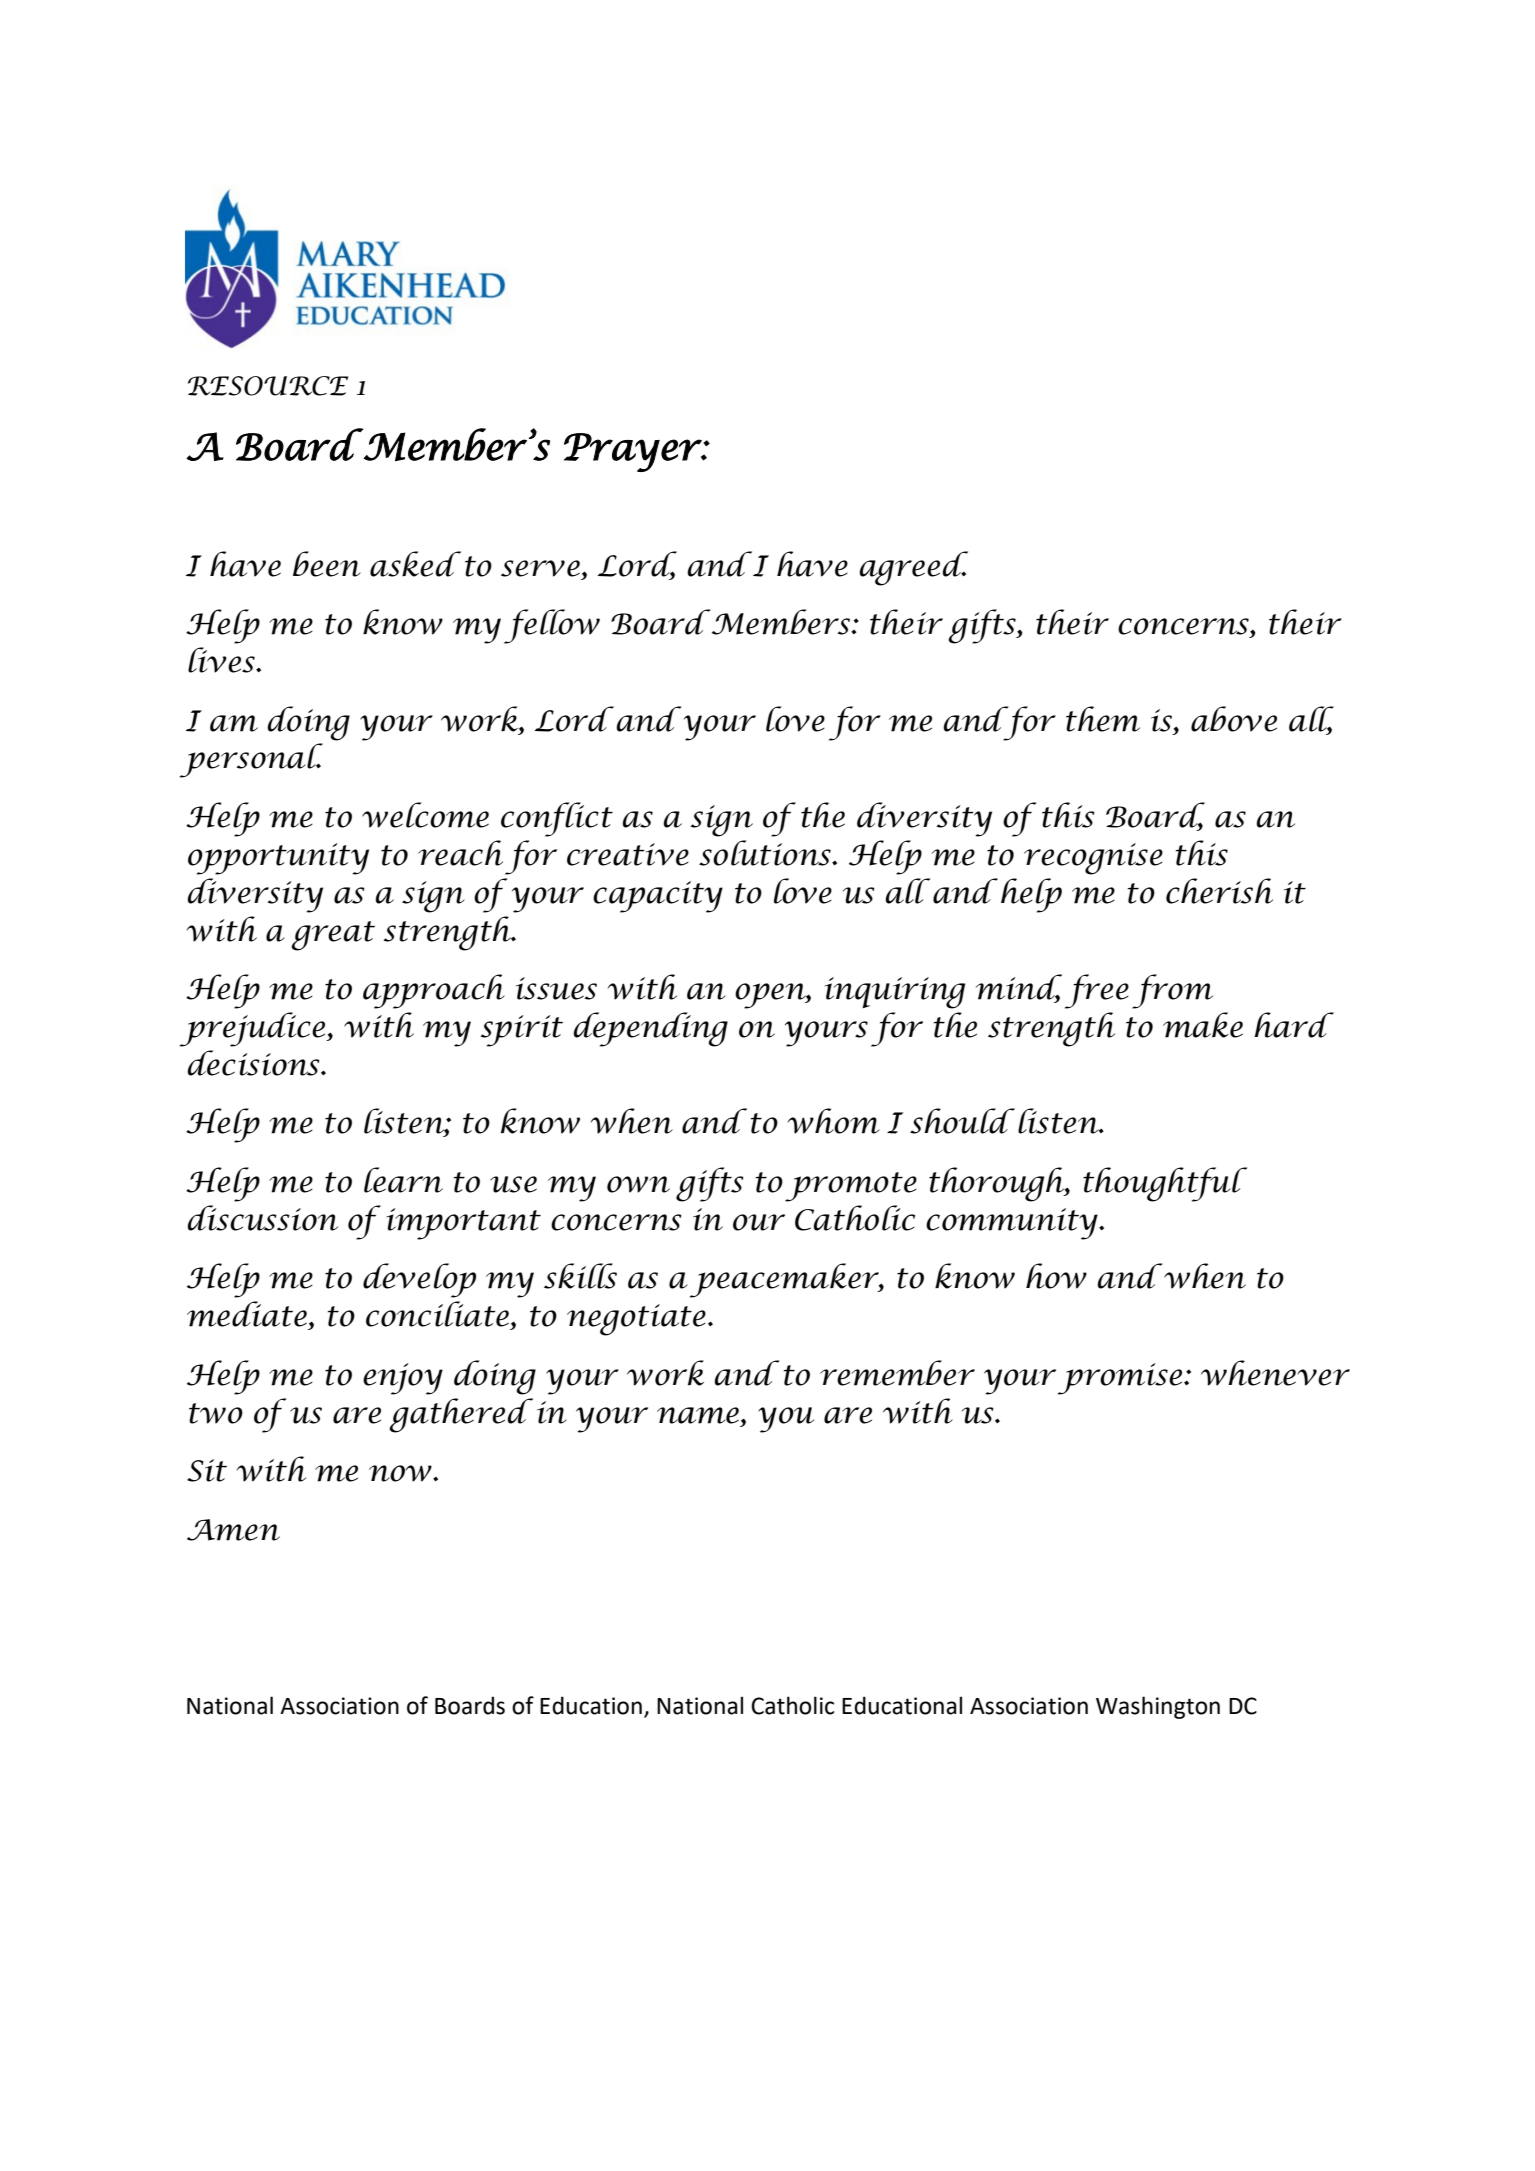  I want to click on agreed, so click(913, 568).
